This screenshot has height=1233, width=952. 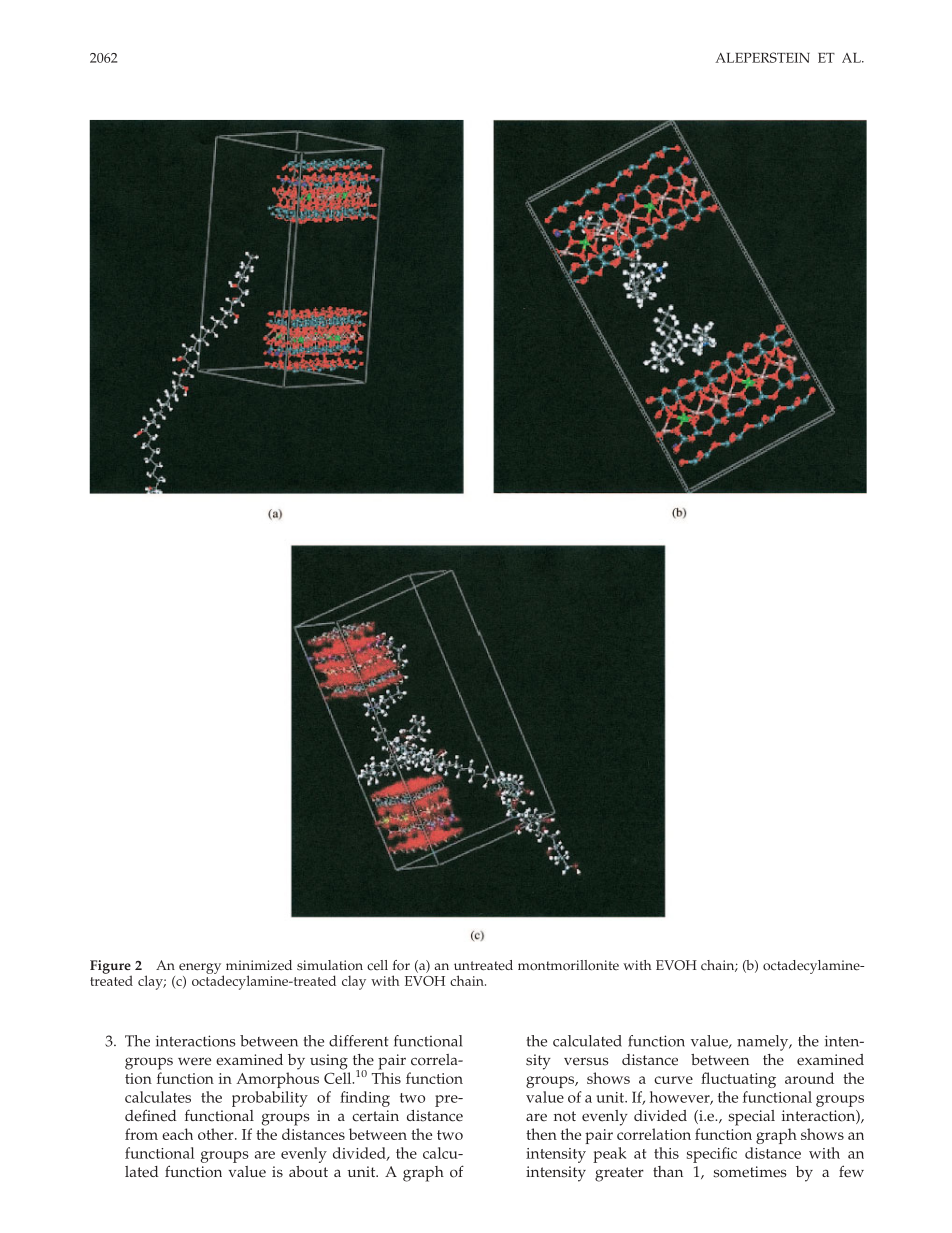 I want to click on greater, so click(x=619, y=1174).
